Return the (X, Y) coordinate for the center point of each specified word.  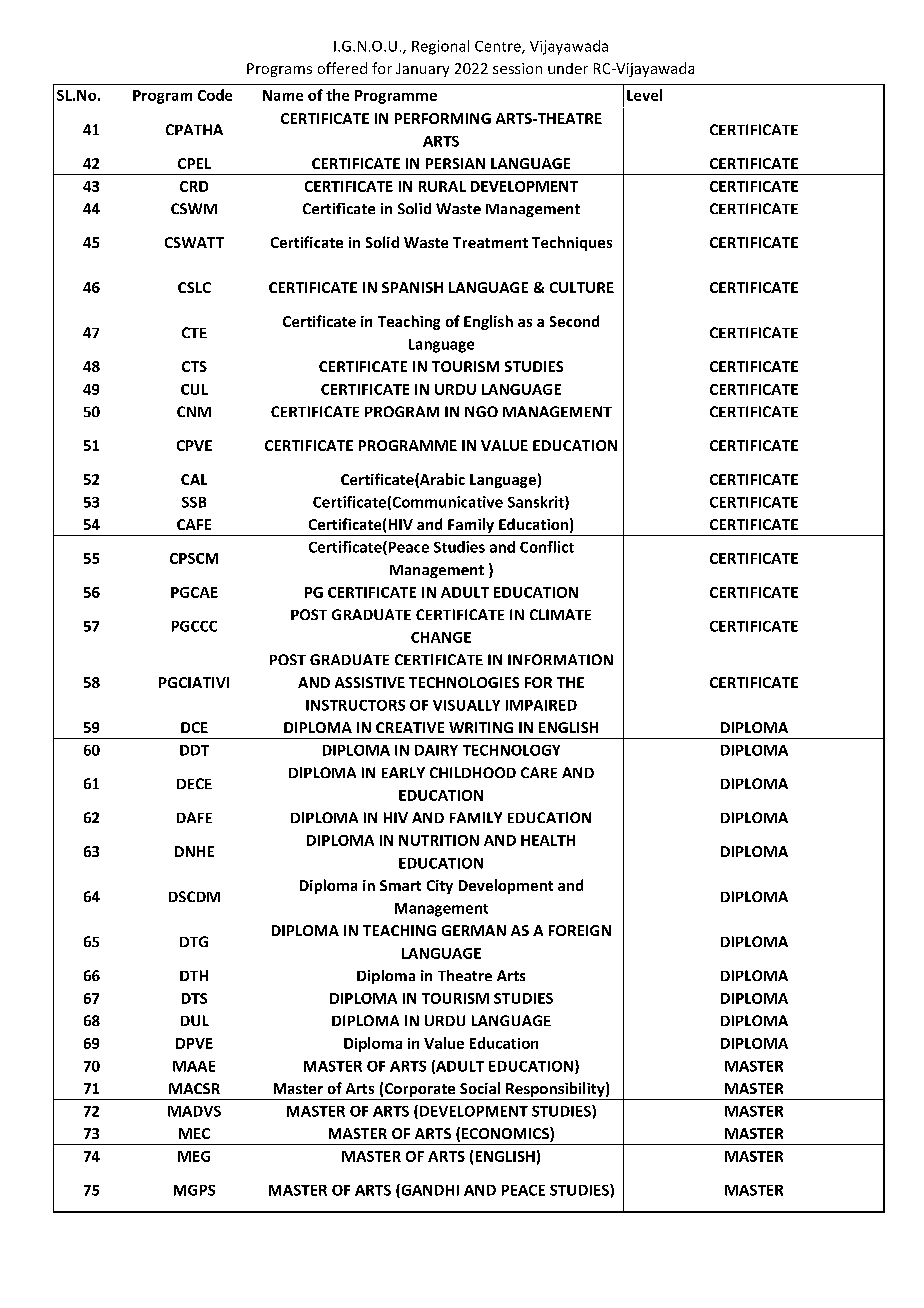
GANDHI (429, 1191)
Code (215, 95)
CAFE (194, 524)
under (568, 68)
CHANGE (441, 637)
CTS (194, 366)
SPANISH (412, 287)
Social (480, 1088)
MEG (194, 1156)
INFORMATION (560, 659)
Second (574, 321)
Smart (400, 885)
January (422, 70)
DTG (194, 941)
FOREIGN (580, 930)
